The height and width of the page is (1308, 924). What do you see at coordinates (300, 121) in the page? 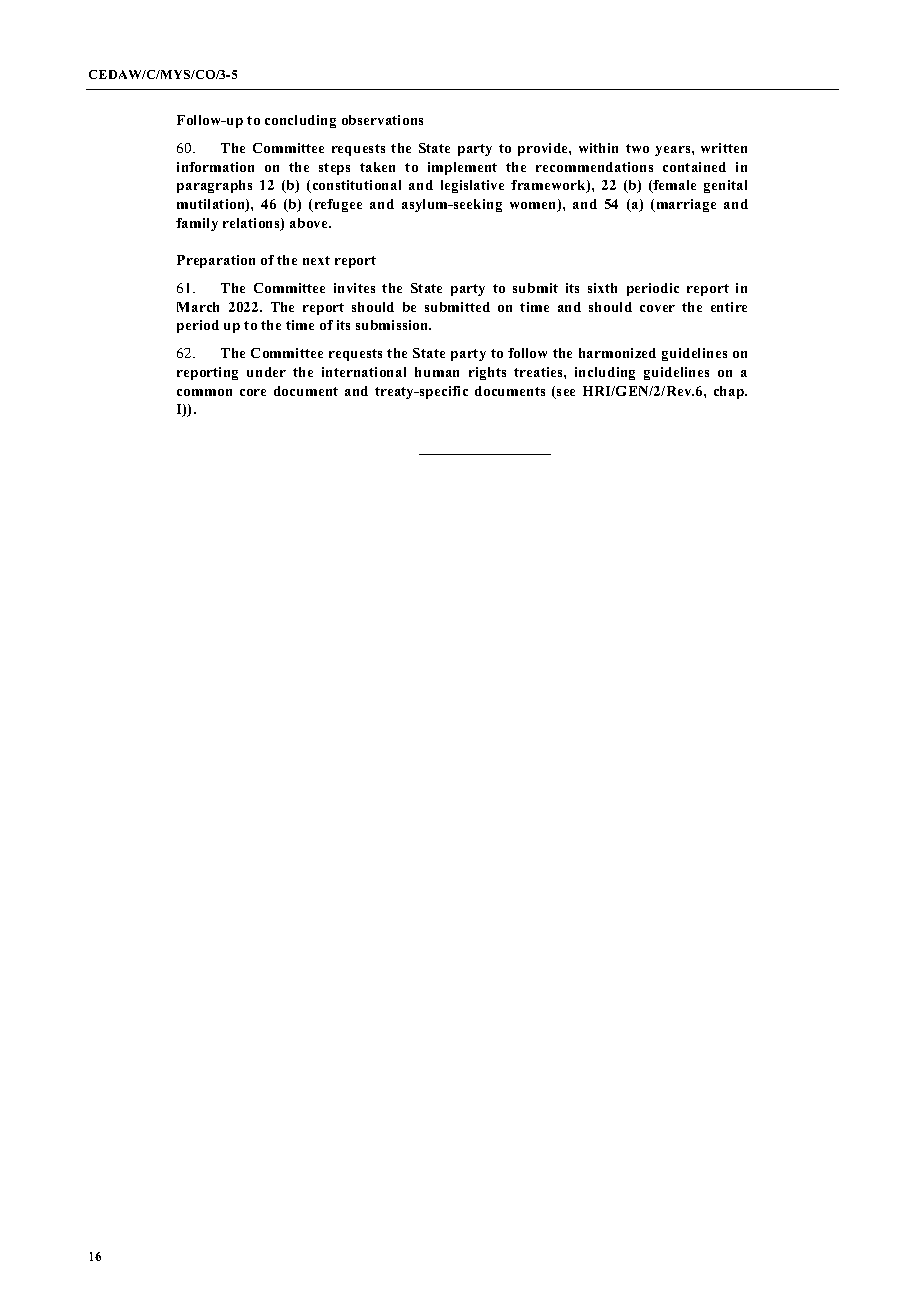
I see `concluding` at bounding box center [300, 121].
